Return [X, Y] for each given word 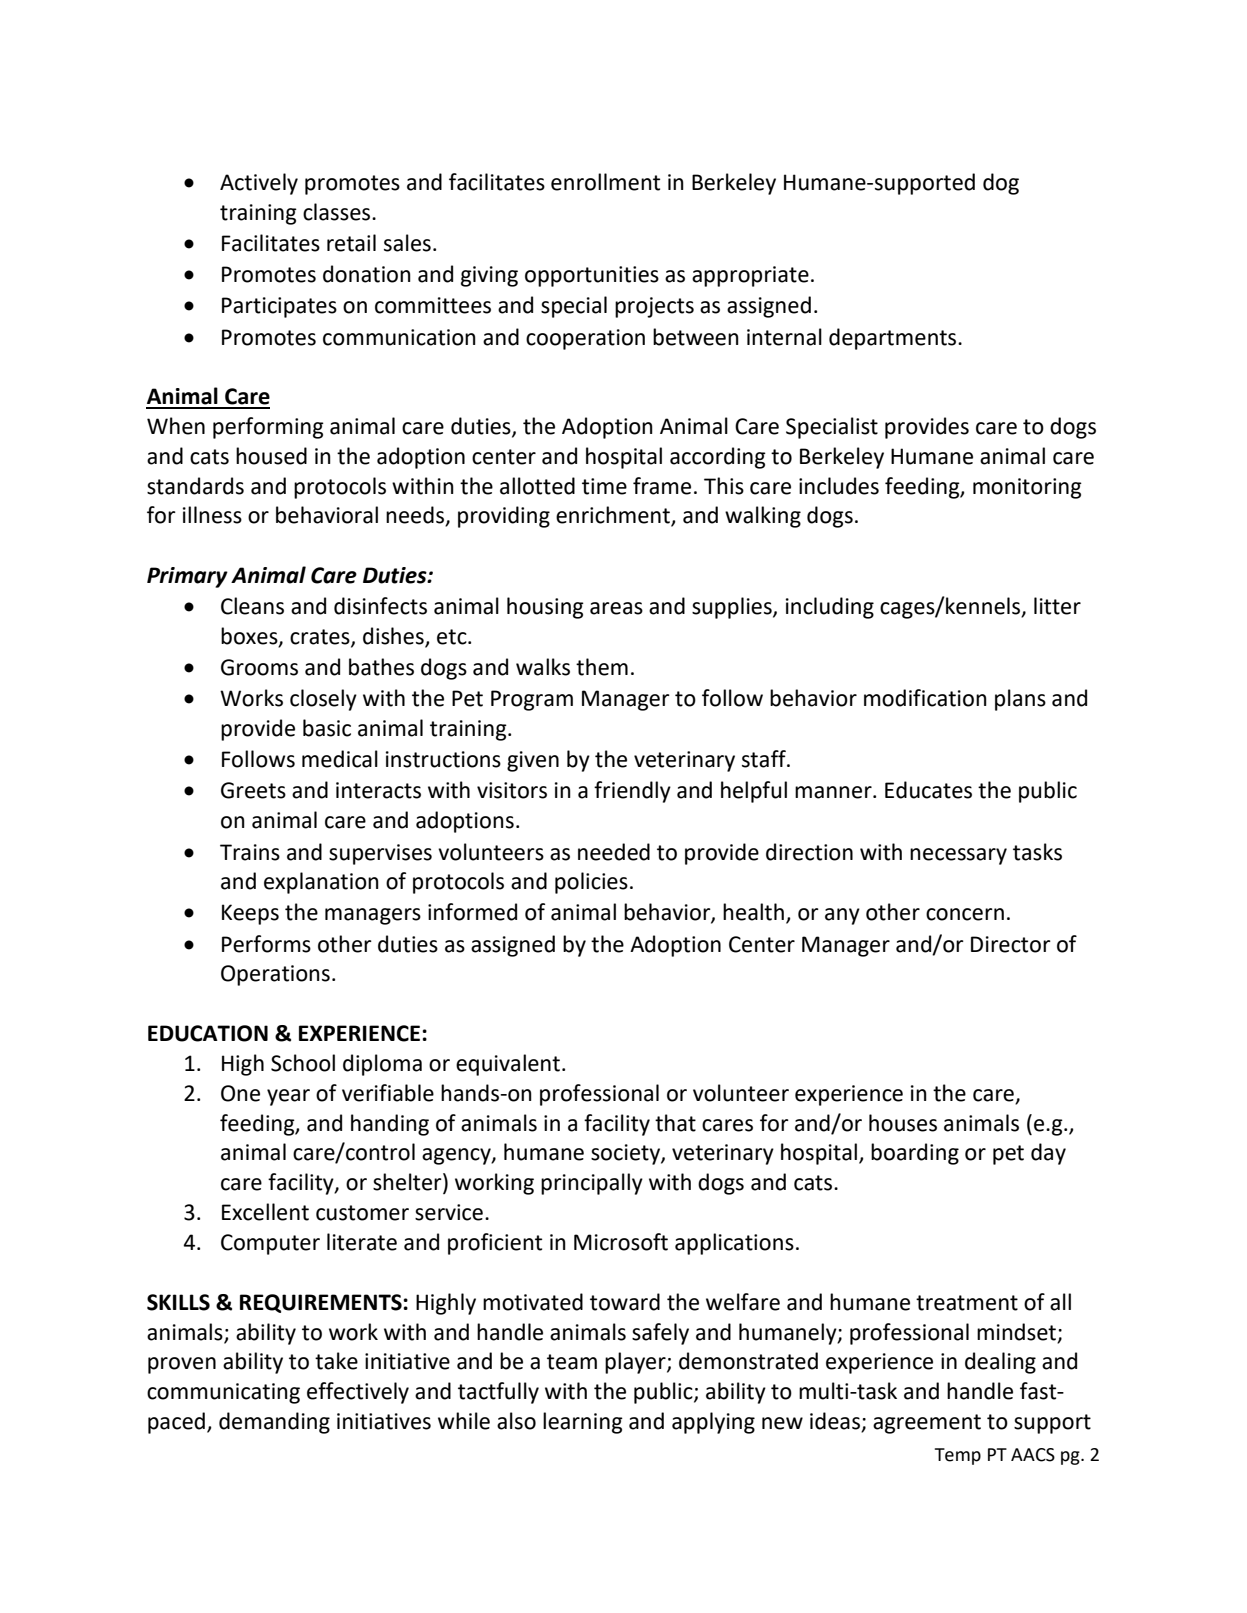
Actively [259, 184]
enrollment [605, 182]
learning [583, 1423]
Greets [253, 790]
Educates [928, 790]
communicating [223, 1393]
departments [894, 339]
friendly [632, 792]
